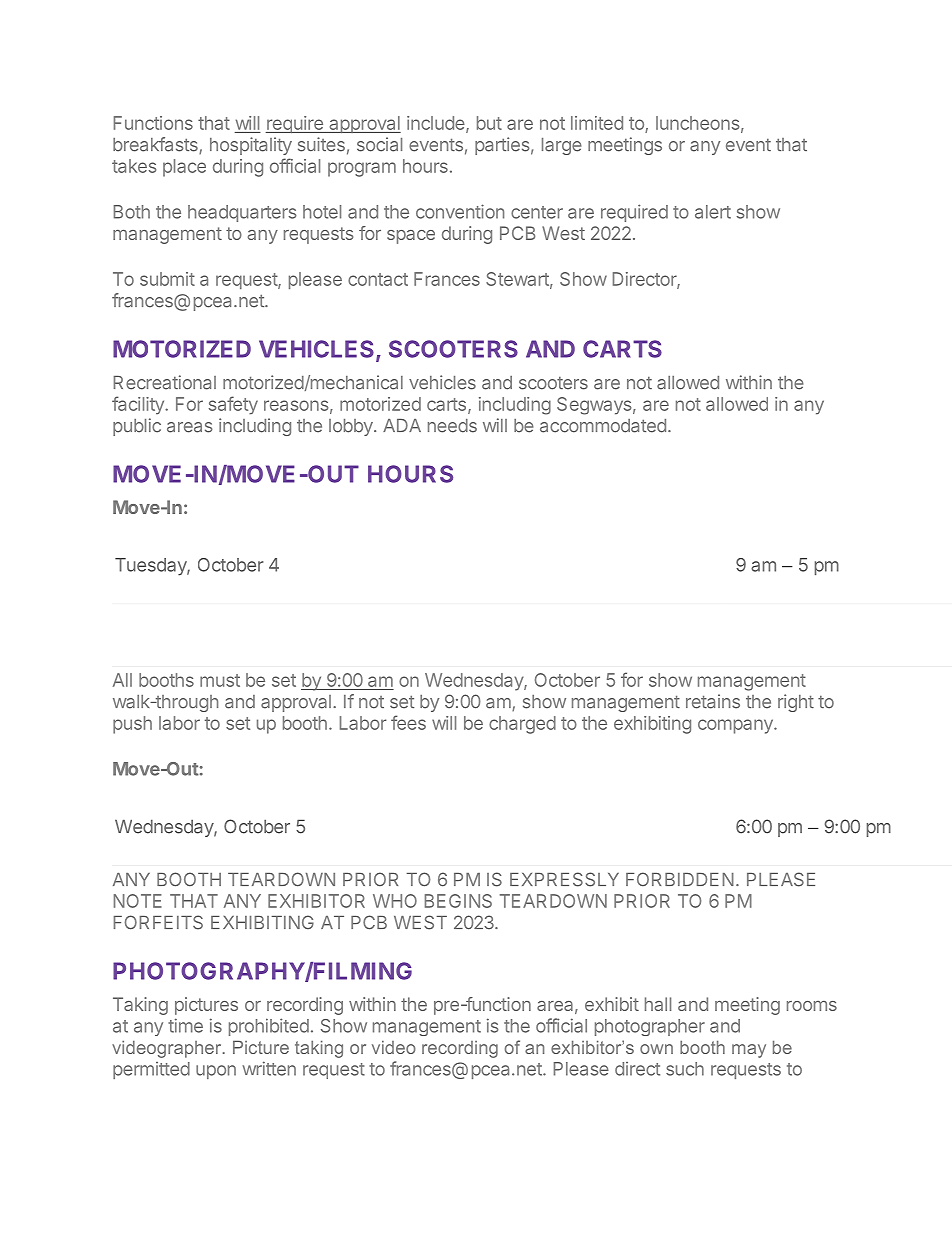  I want to click on time, so click(185, 1025).
